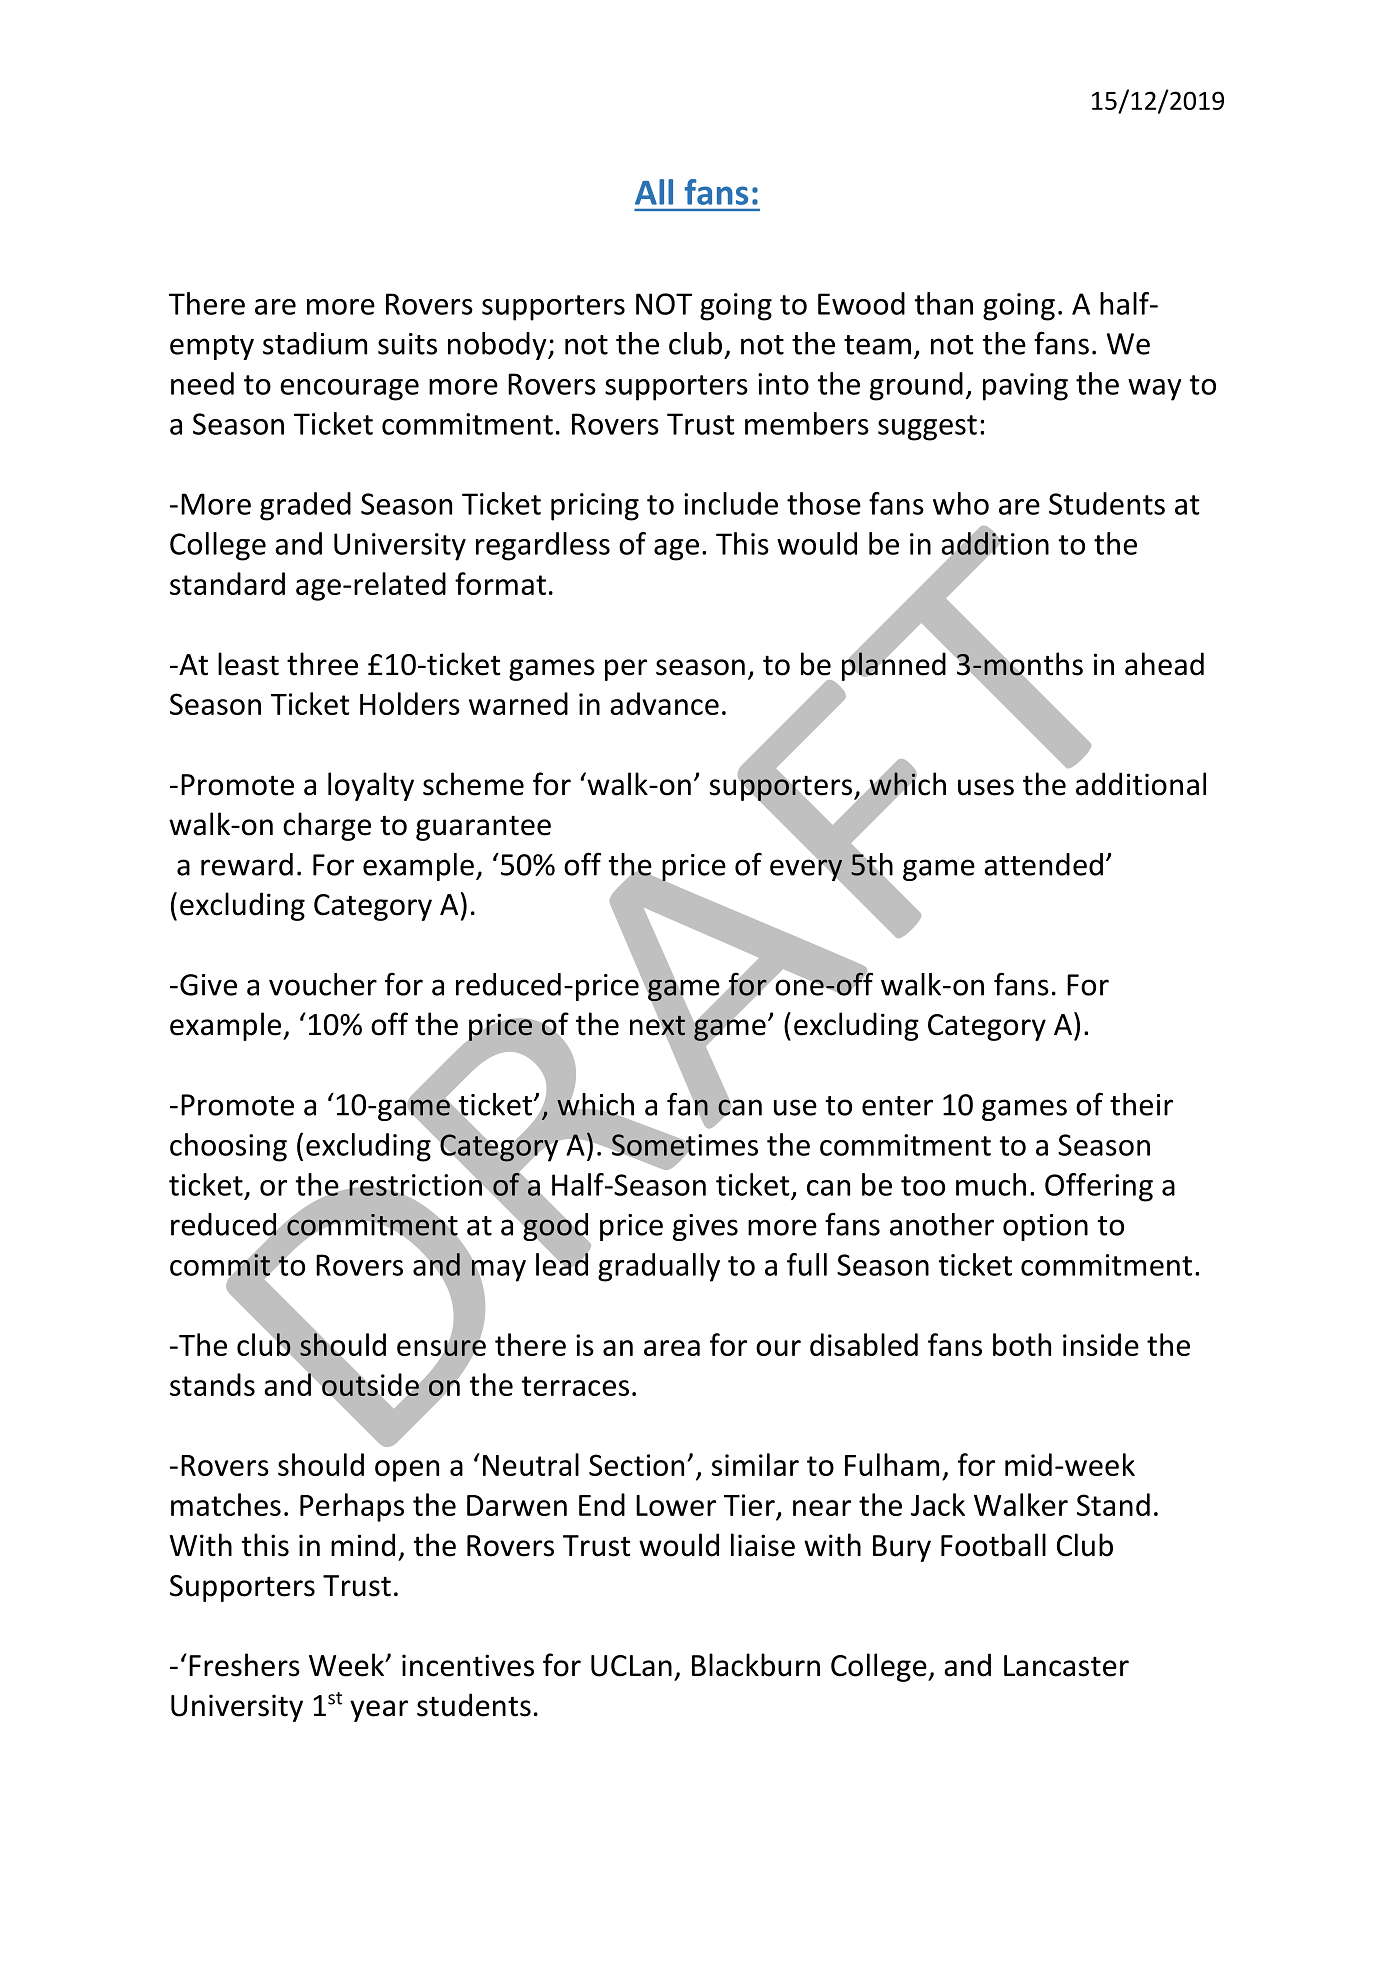  Describe the element at coordinates (1043, 864) in the page. I see `attended` at that location.
